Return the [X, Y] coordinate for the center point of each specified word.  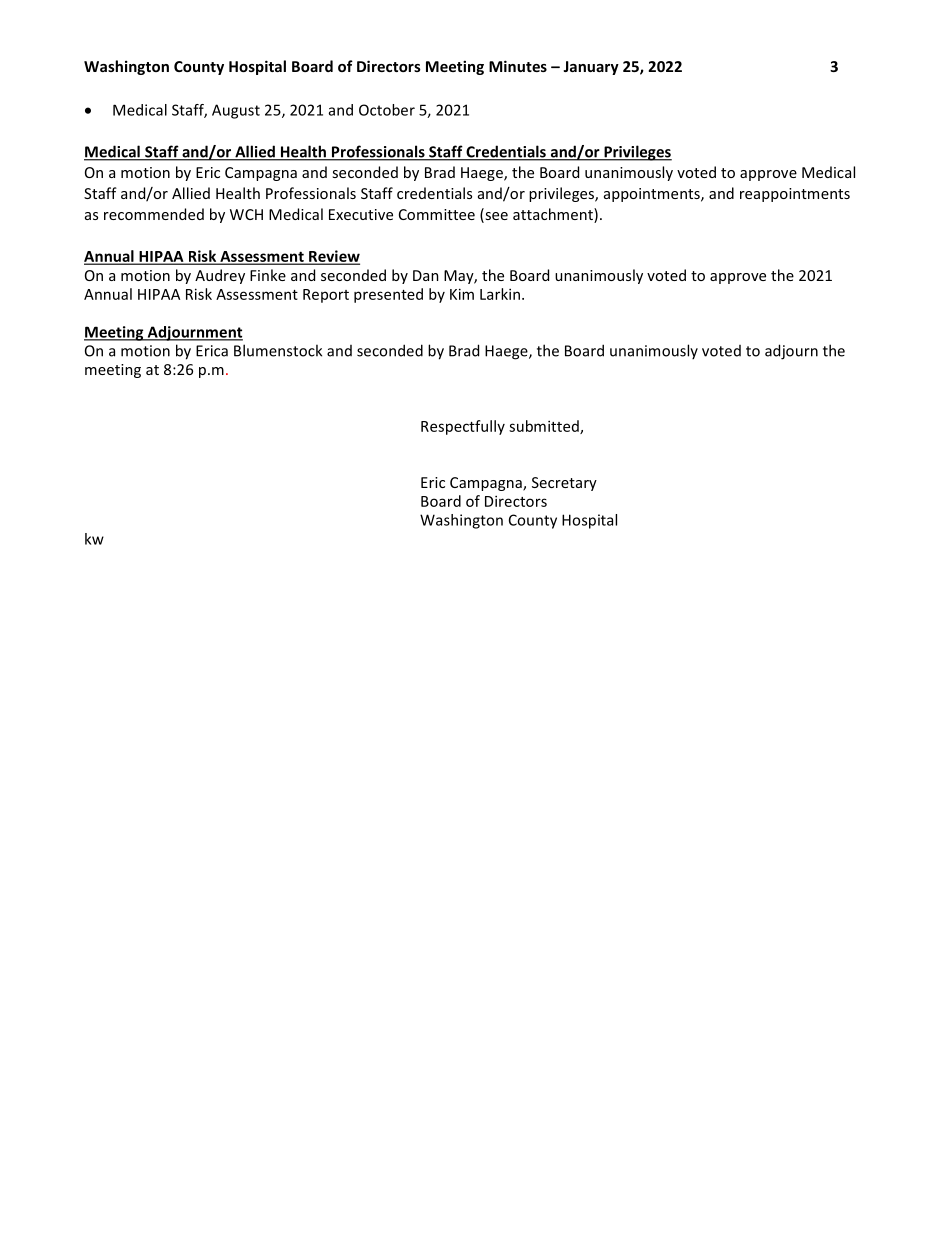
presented [388, 295]
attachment [554, 215]
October [387, 110]
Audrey [220, 276]
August [236, 111]
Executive [361, 214]
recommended [154, 214]
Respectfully [463, 427]
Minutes [518, 66]
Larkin [500, 294]
